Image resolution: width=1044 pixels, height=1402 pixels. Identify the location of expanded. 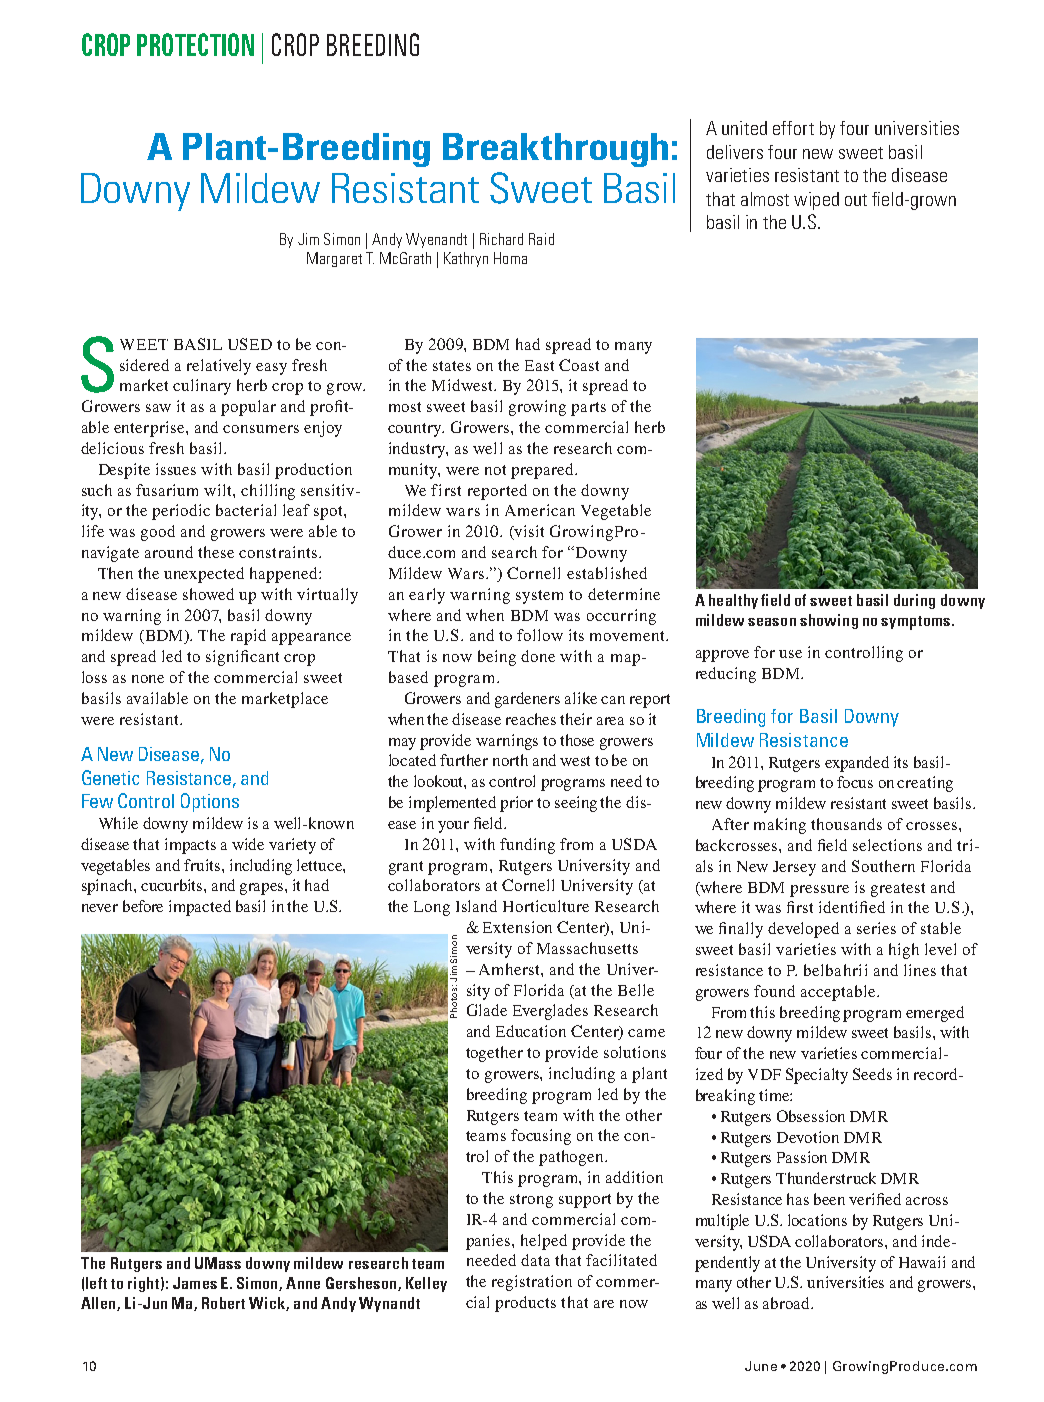
(857, 764).
